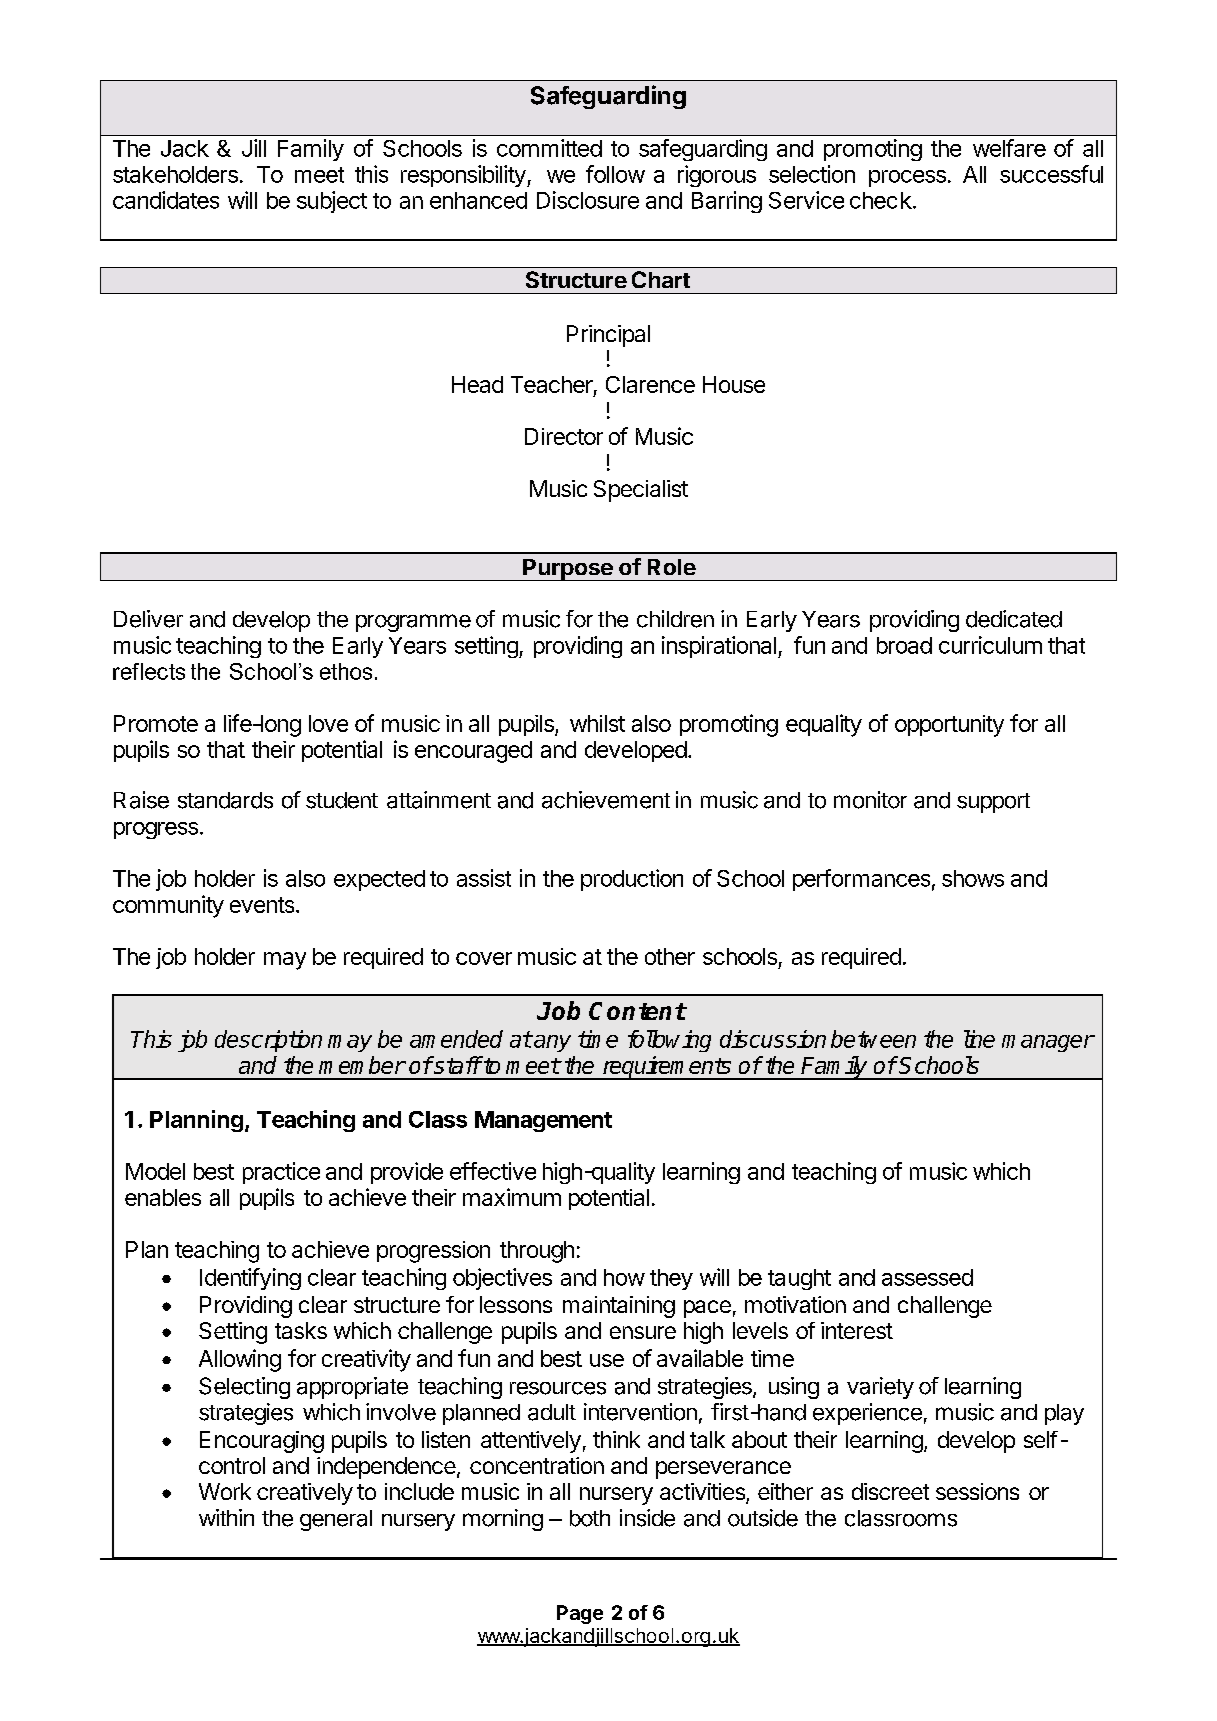 The width and height of the screenshot is (1217, 1721). What do you see at coordinates (907, 178) in the screenshot?
I see `process` at bounding box center [907, 178].
